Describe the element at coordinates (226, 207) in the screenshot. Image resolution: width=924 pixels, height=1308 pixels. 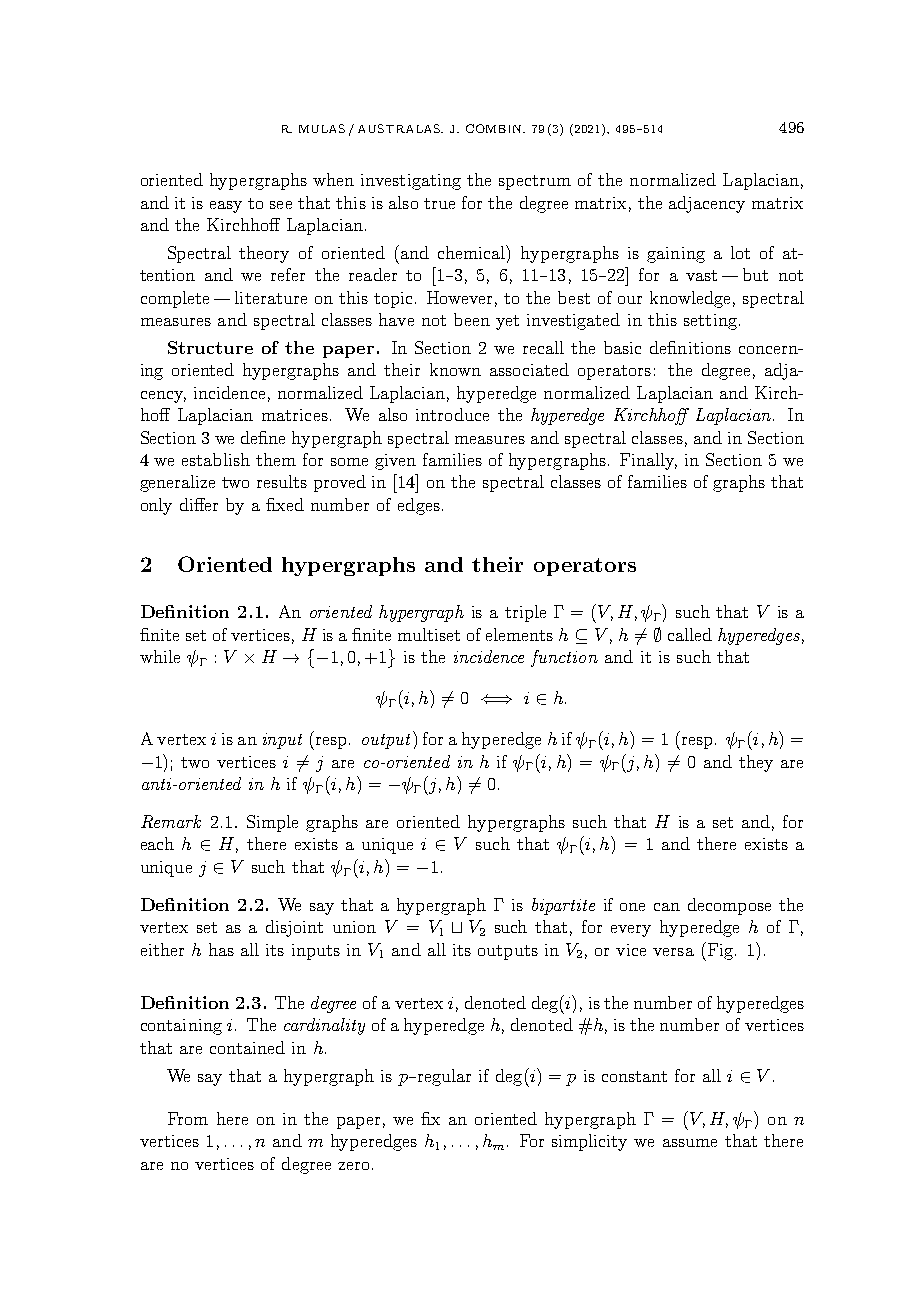
I see `easy` at that location.
